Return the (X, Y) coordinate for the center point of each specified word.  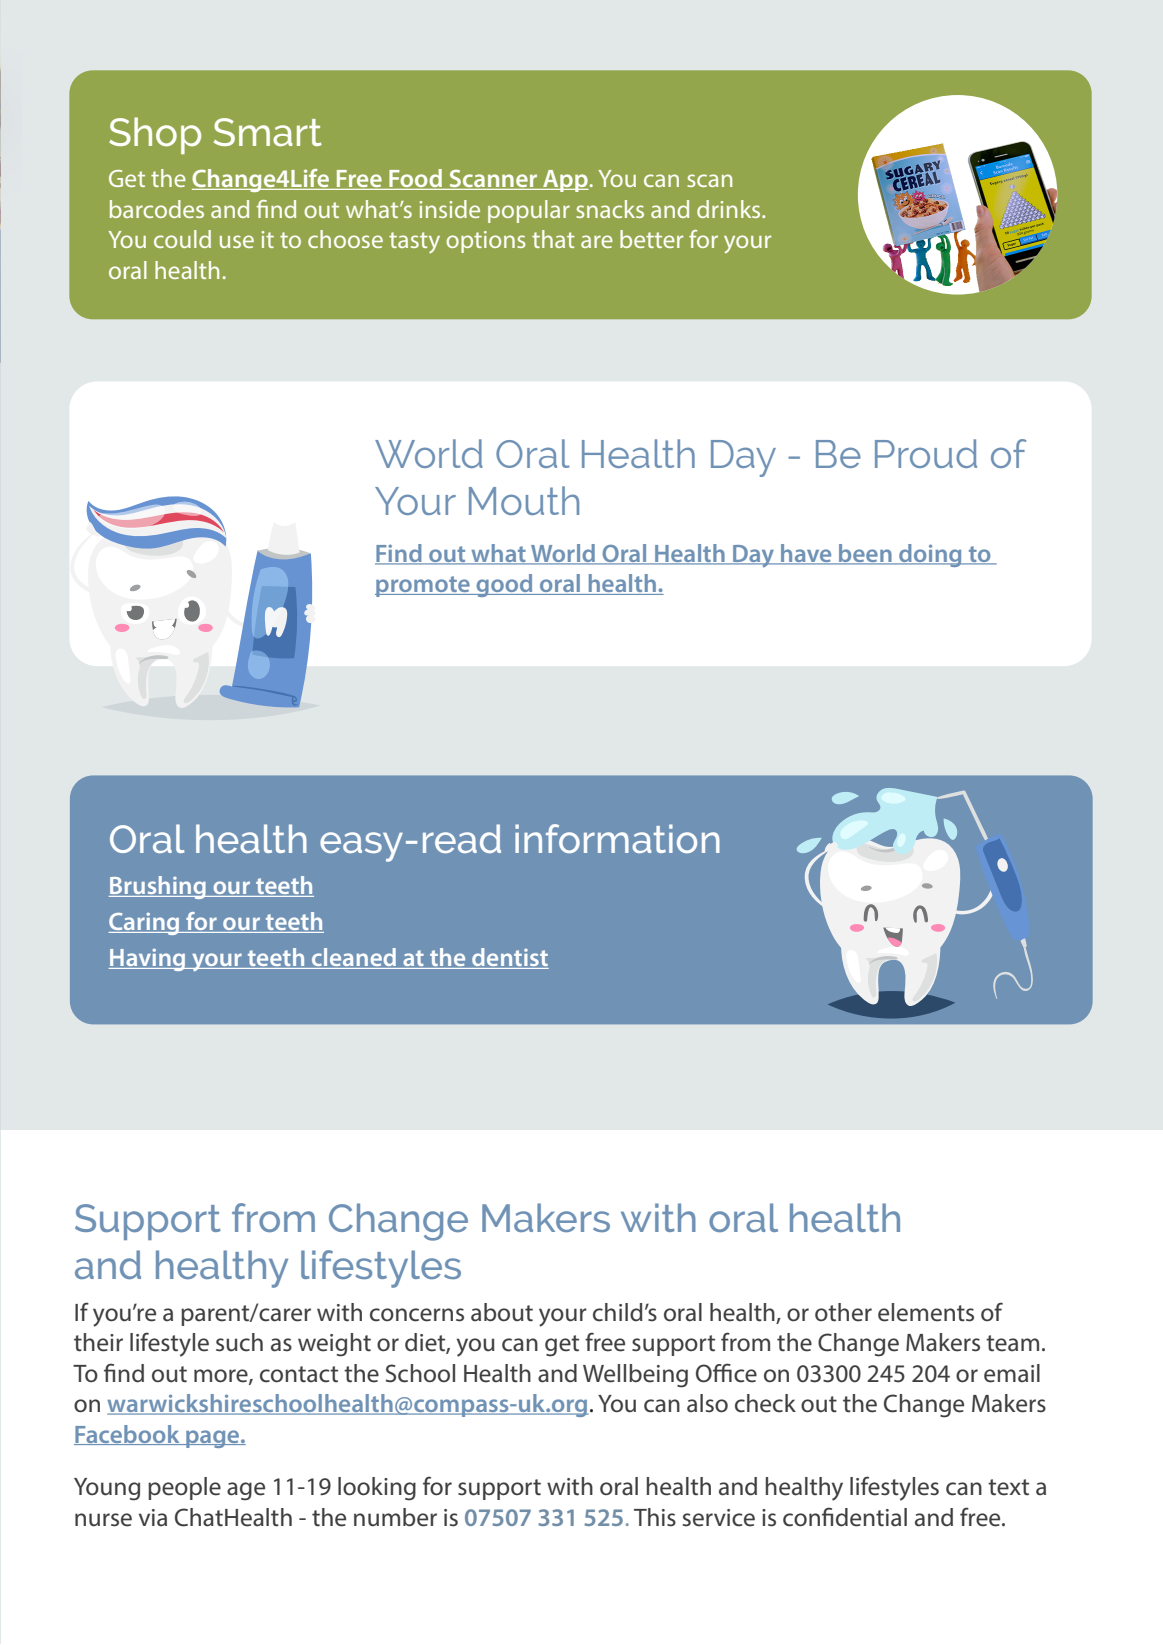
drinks (730, 209)
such (239, 1342)
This (655, 1517)
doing (930, 555)
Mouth (524, 500)
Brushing (158, 887)
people (184, 1488)
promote (423, 586)
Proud (926, 453)
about (502, 1312)
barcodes (157, 209)
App (565, 181)
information (617, 838)
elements (926, 1312)
